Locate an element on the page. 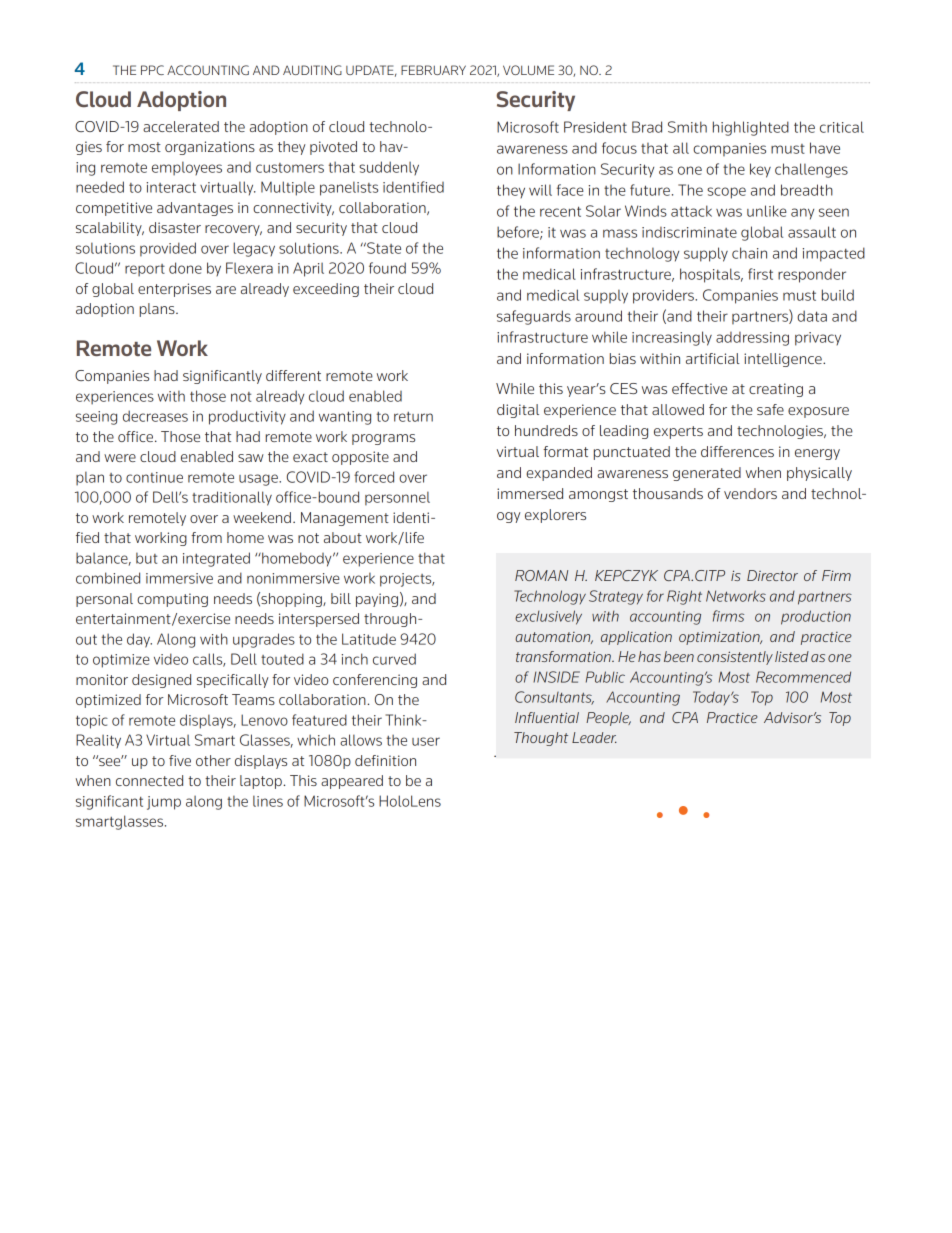 The height and width of the page is (1233, 952). intelligence is located at coordinates (784, 360).
